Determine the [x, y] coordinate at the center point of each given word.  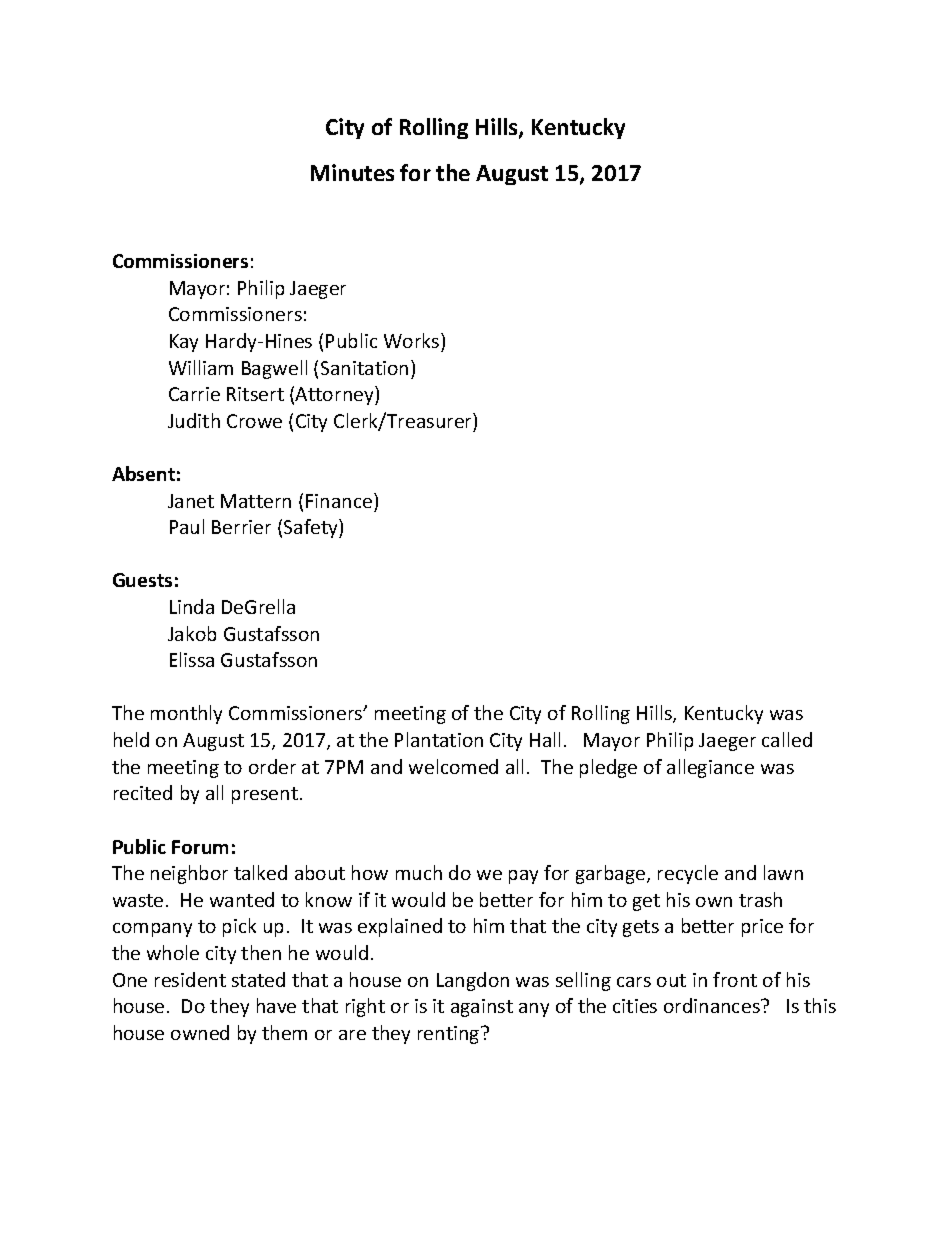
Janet [191, 501]
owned [200, 1032]
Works [413, 340]
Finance [340, 500]
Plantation [439, 739]
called [787, 739]
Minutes [352, 172]
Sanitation [364, 368]
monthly [186, 714]
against [482, 1008]
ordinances [713, 1005]
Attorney [335, 395]
